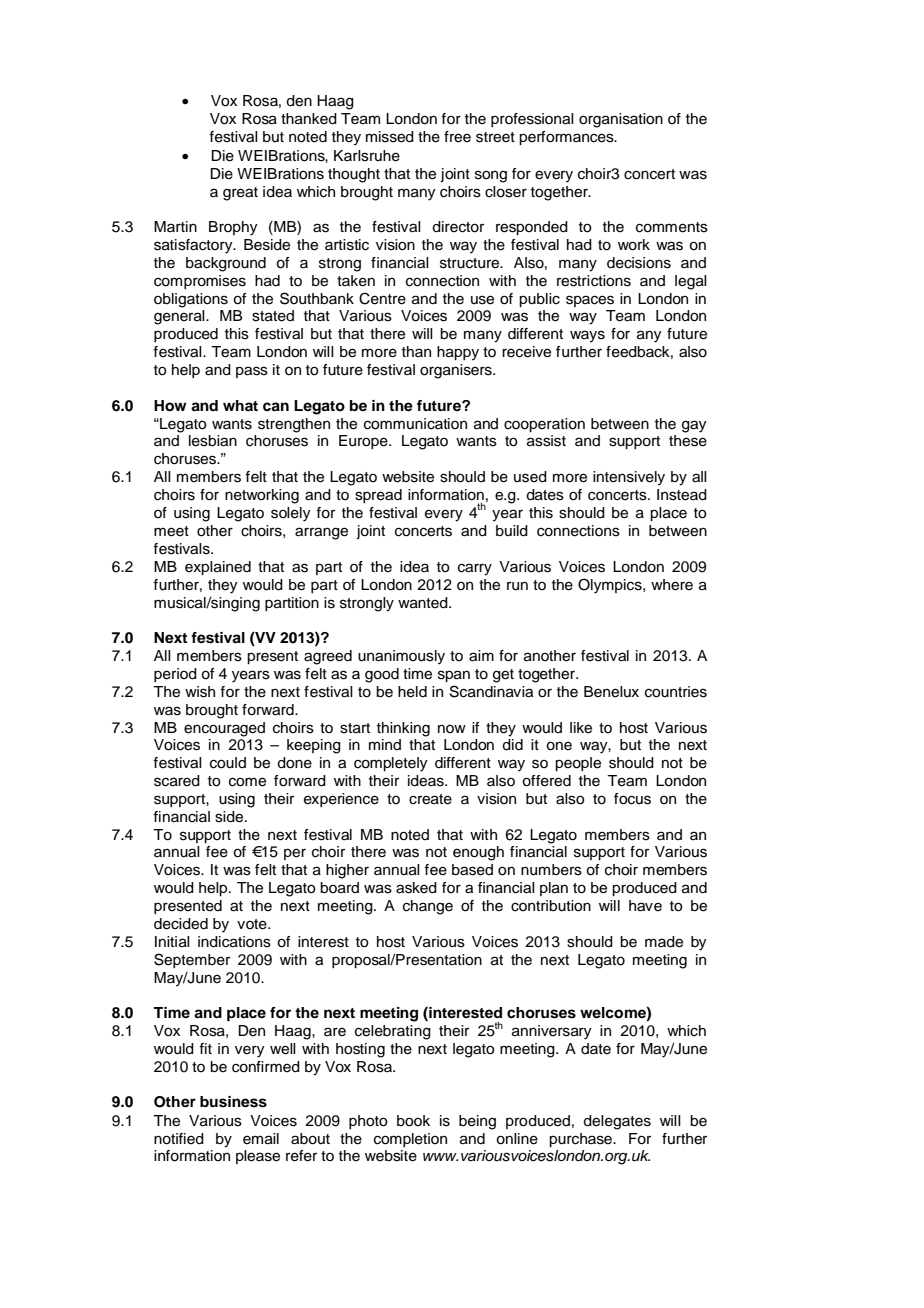 Image resolution: width=924 pixels, height=1308 pixels. What do you see at coordinates (629, 478) in the screenshot?
I see `intensively` at bounding box center [629, 478].
